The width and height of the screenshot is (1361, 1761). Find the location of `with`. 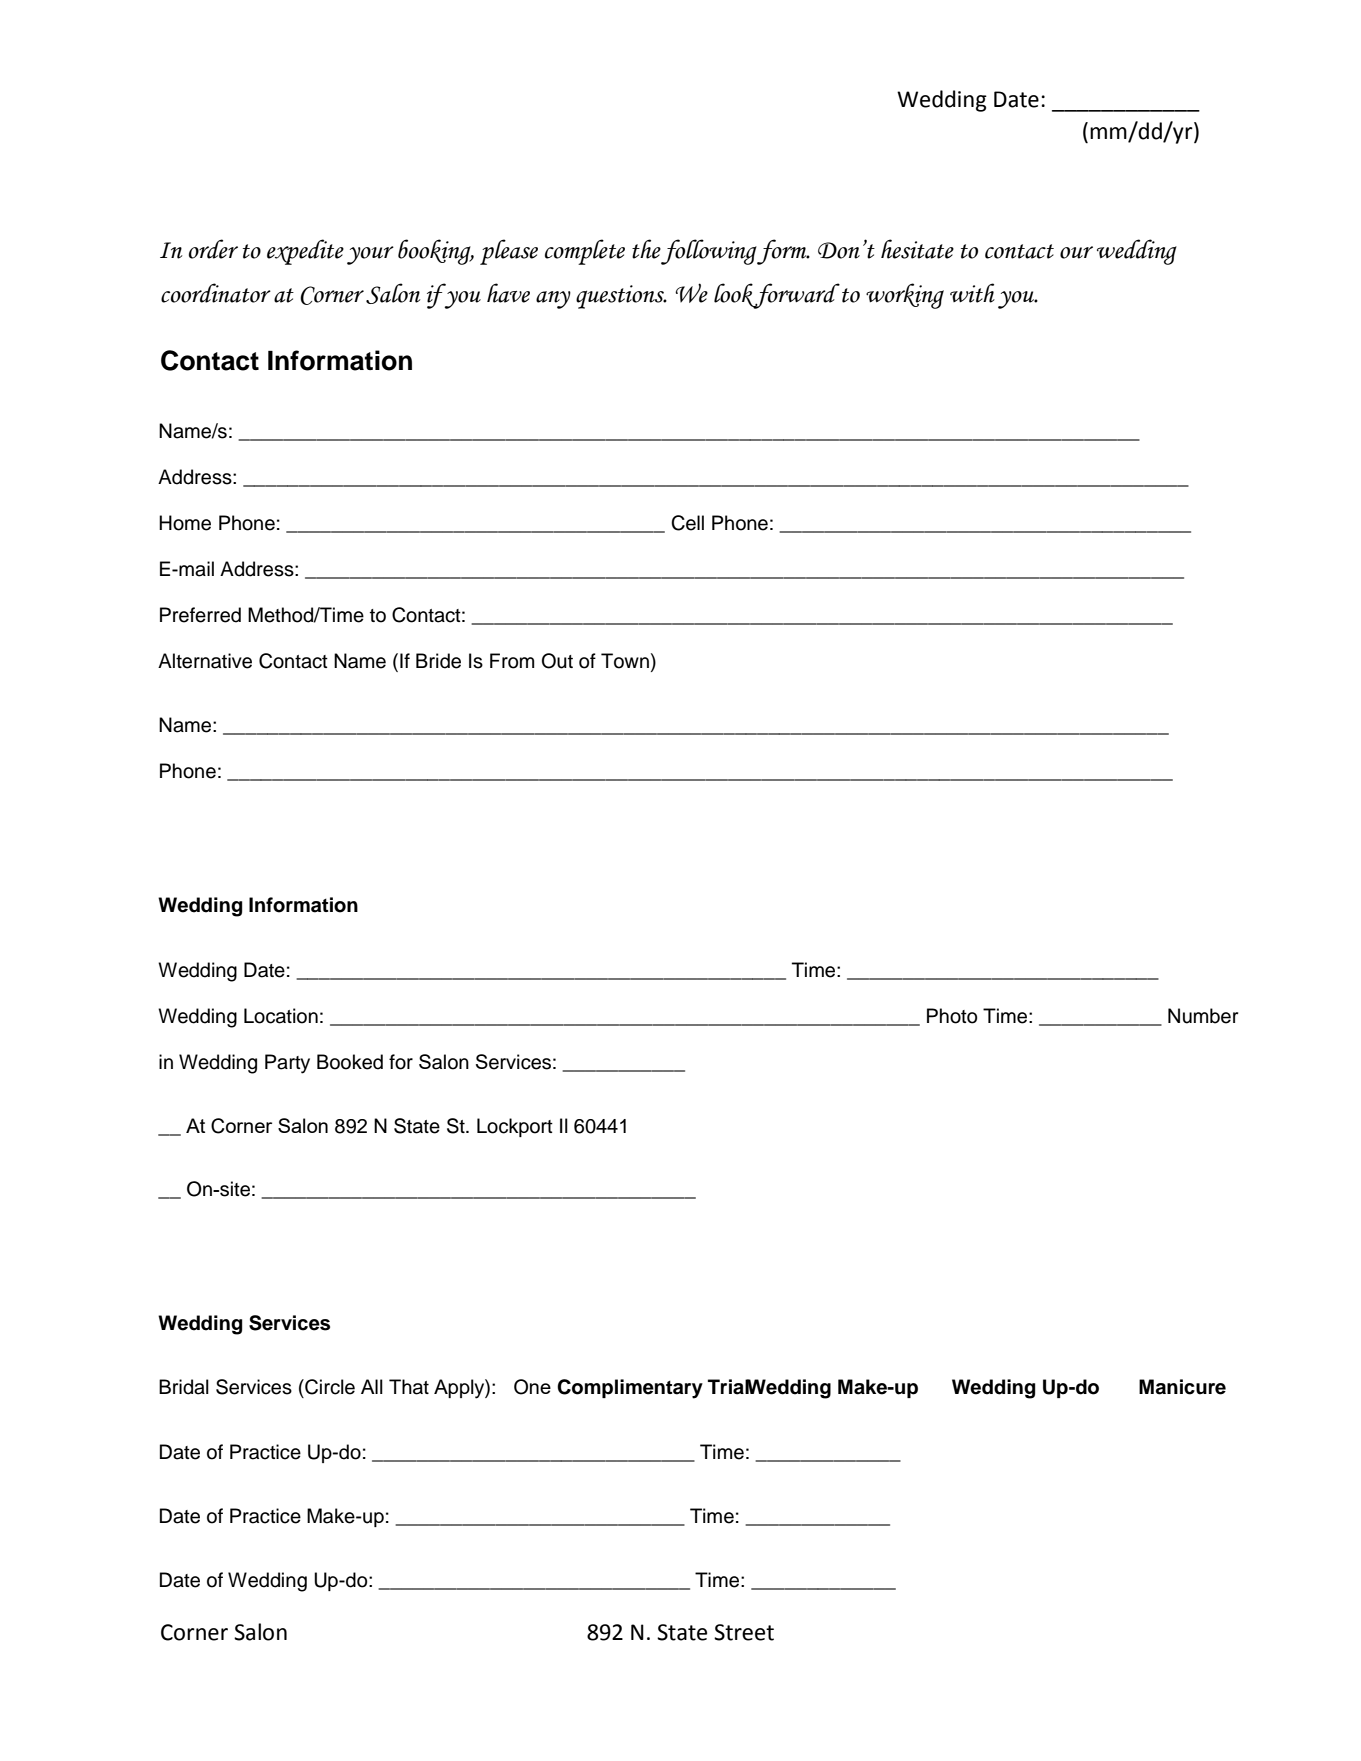

with is located at coordinates (972, 293).
